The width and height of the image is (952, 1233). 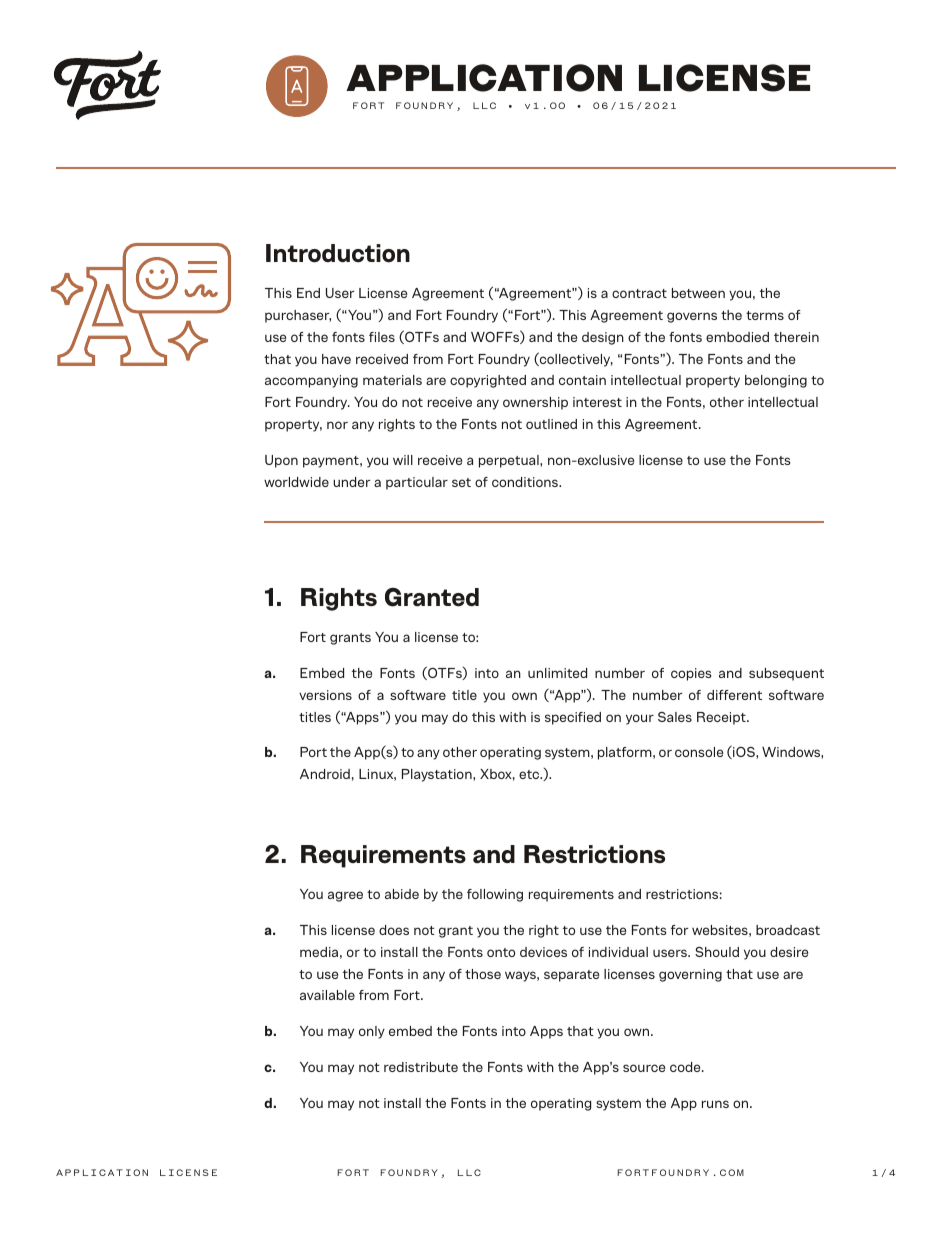 I want to click on does, so click(x=394, y=930).
